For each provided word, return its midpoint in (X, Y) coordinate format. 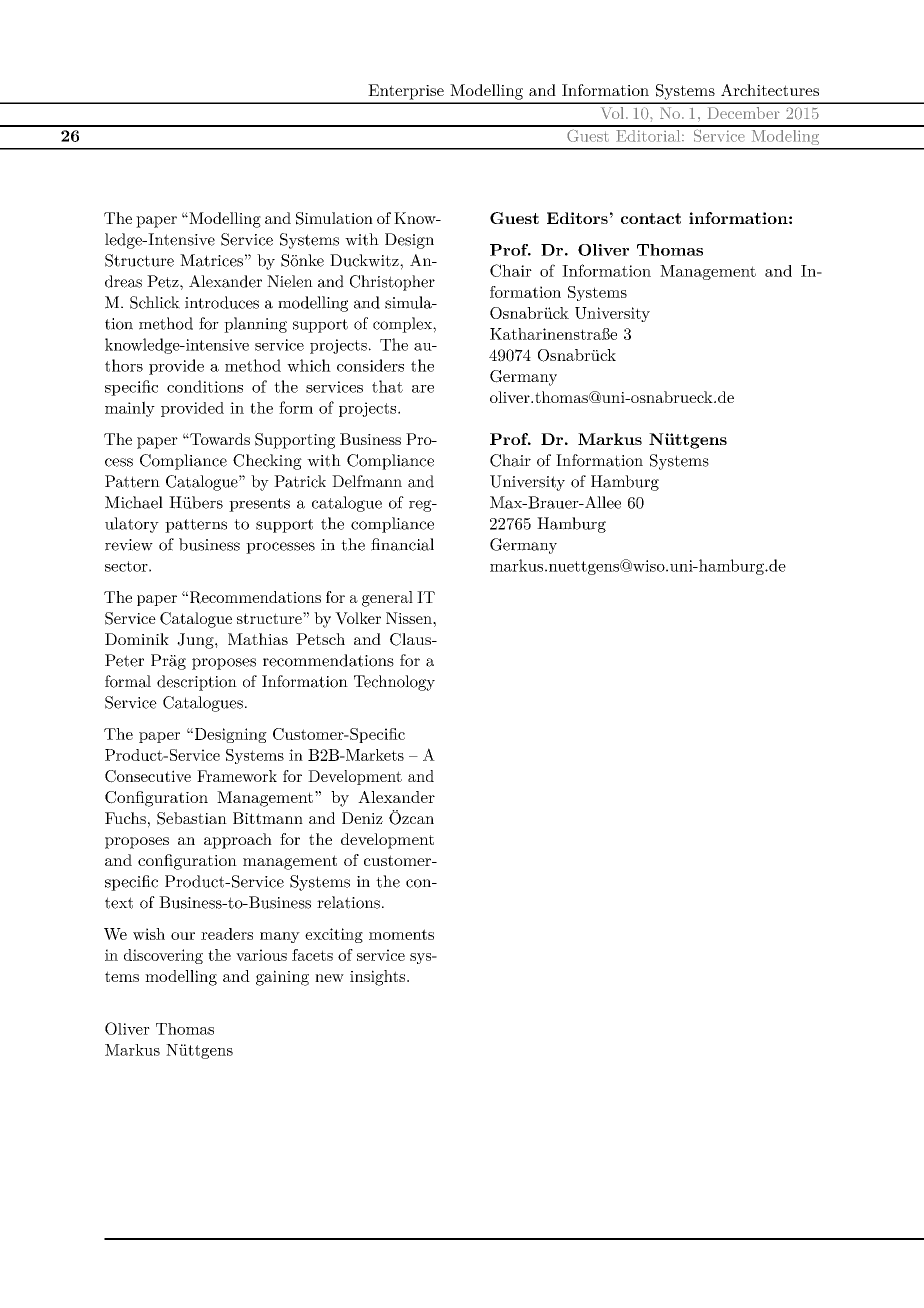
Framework (237, 776)
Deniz (362, 818)
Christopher (392, 283)
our (183, 936)
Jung (196, 641)
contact (651, 218)
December (744, 113)
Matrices (211, 260)
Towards (219, 439)
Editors (577, 218)
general (387, 599)
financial (402, 544)
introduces (222, 302)
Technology (394, 683)
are (423, 389)
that (387, 386)
